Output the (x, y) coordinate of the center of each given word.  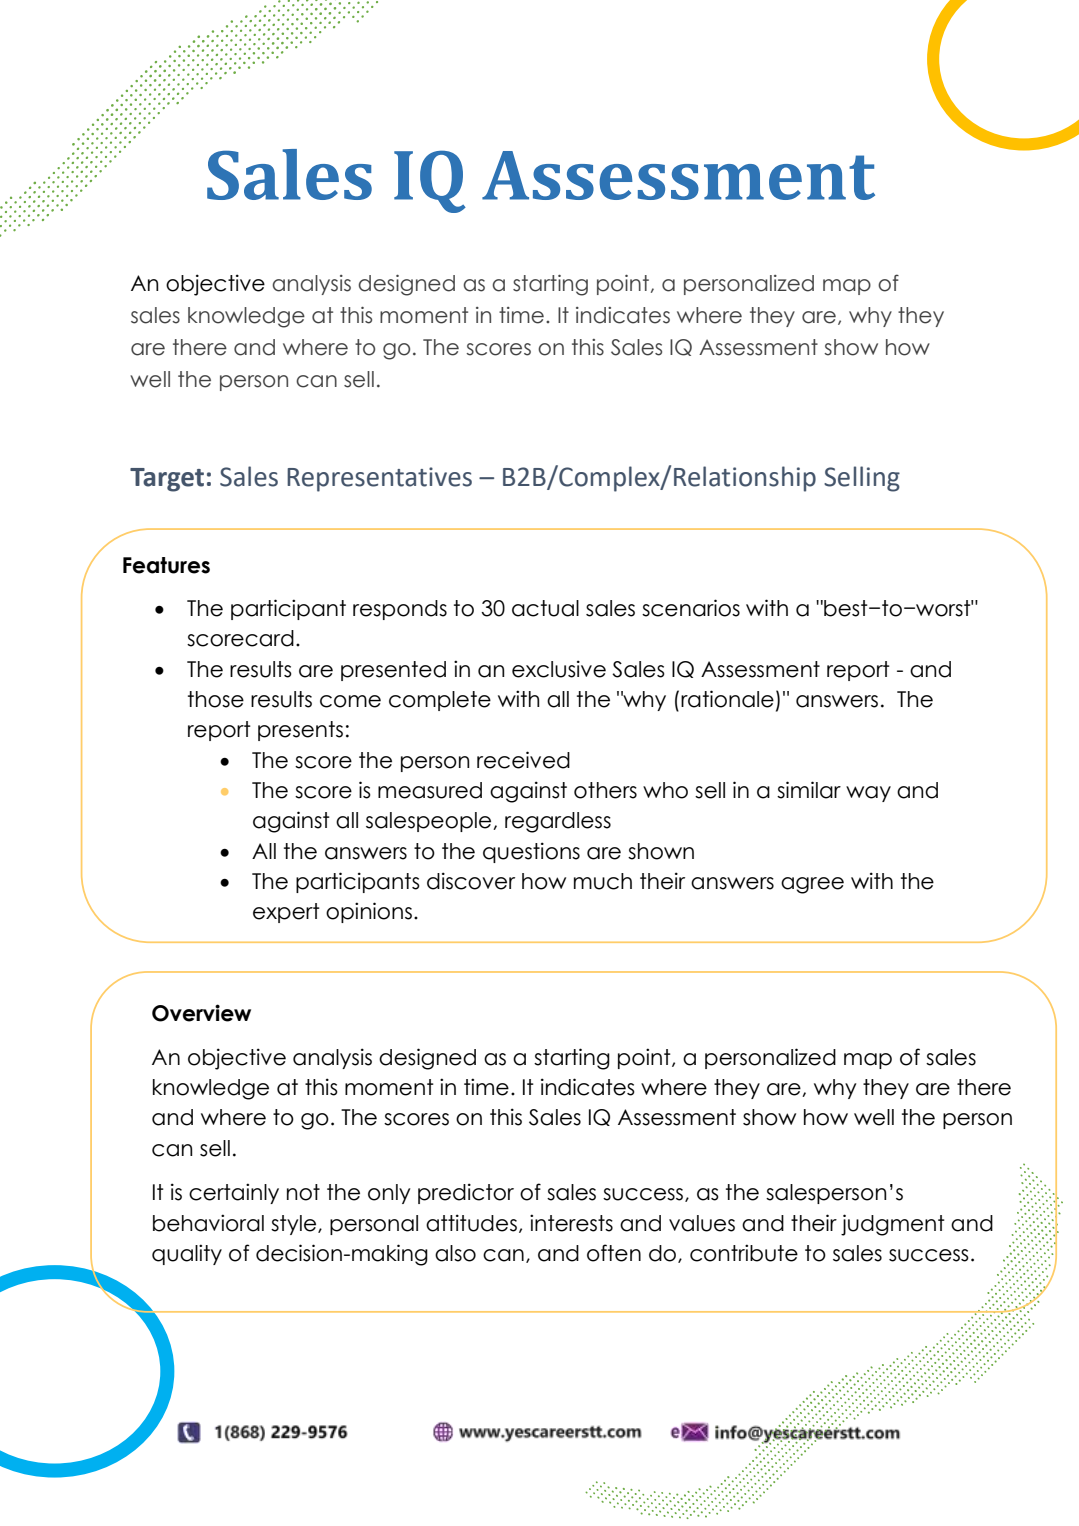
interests (571, 1223)
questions (531, 852)
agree (812, 885)
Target (167, 480)
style (295, 1225)
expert (286, 913)
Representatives (379, 479)
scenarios (691, 608)
